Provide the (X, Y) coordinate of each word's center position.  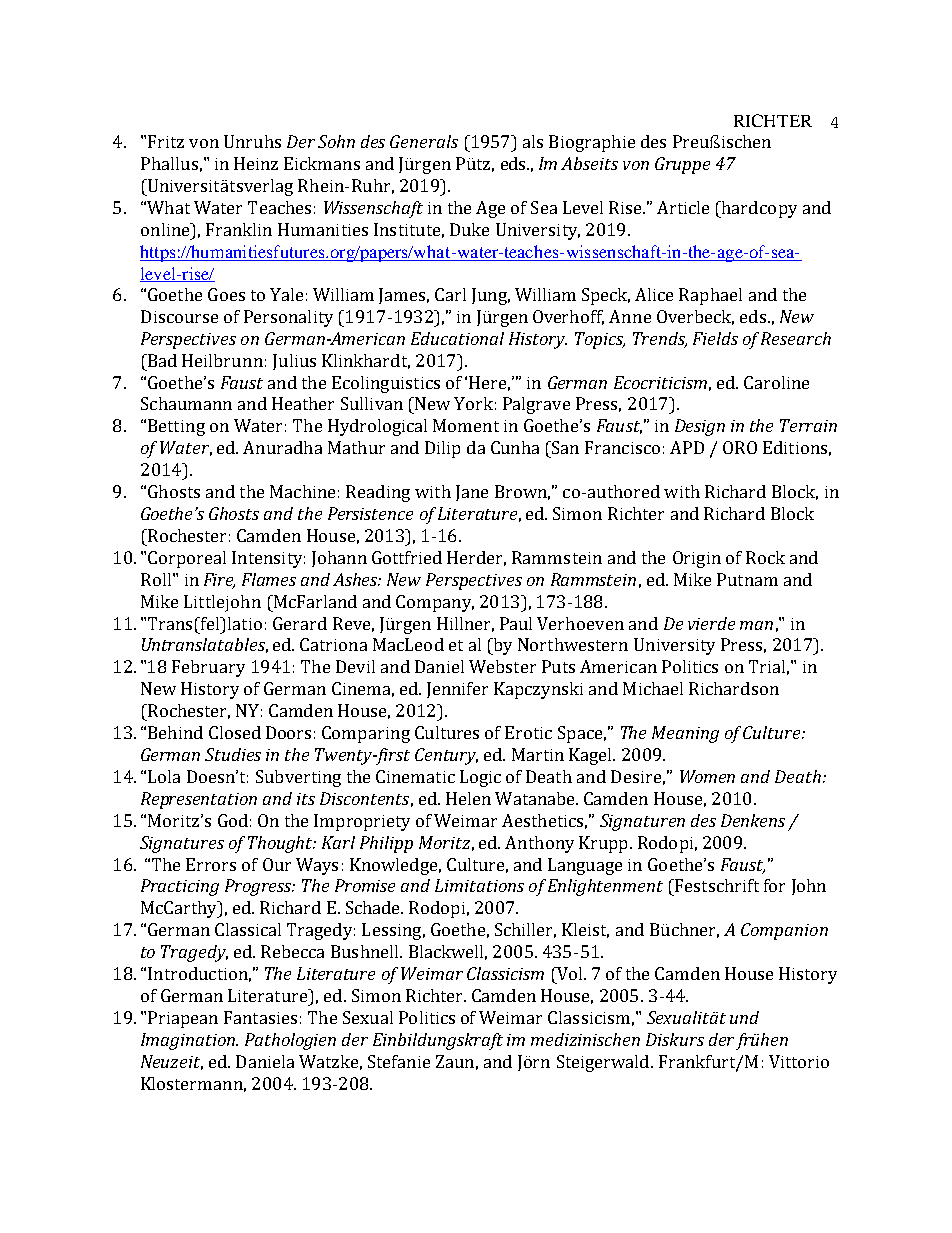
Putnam (747, 579)
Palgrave (536, 405)
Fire (219, 580)
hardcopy (758, 209)
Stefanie (399, 1061)
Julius (294, 362)
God (233, 820)
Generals (424, 141)
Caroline (776, 382)
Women (707, 776)
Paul (516, 623)
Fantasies (260, 1017)
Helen (468, 798)
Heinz (256, 163)
